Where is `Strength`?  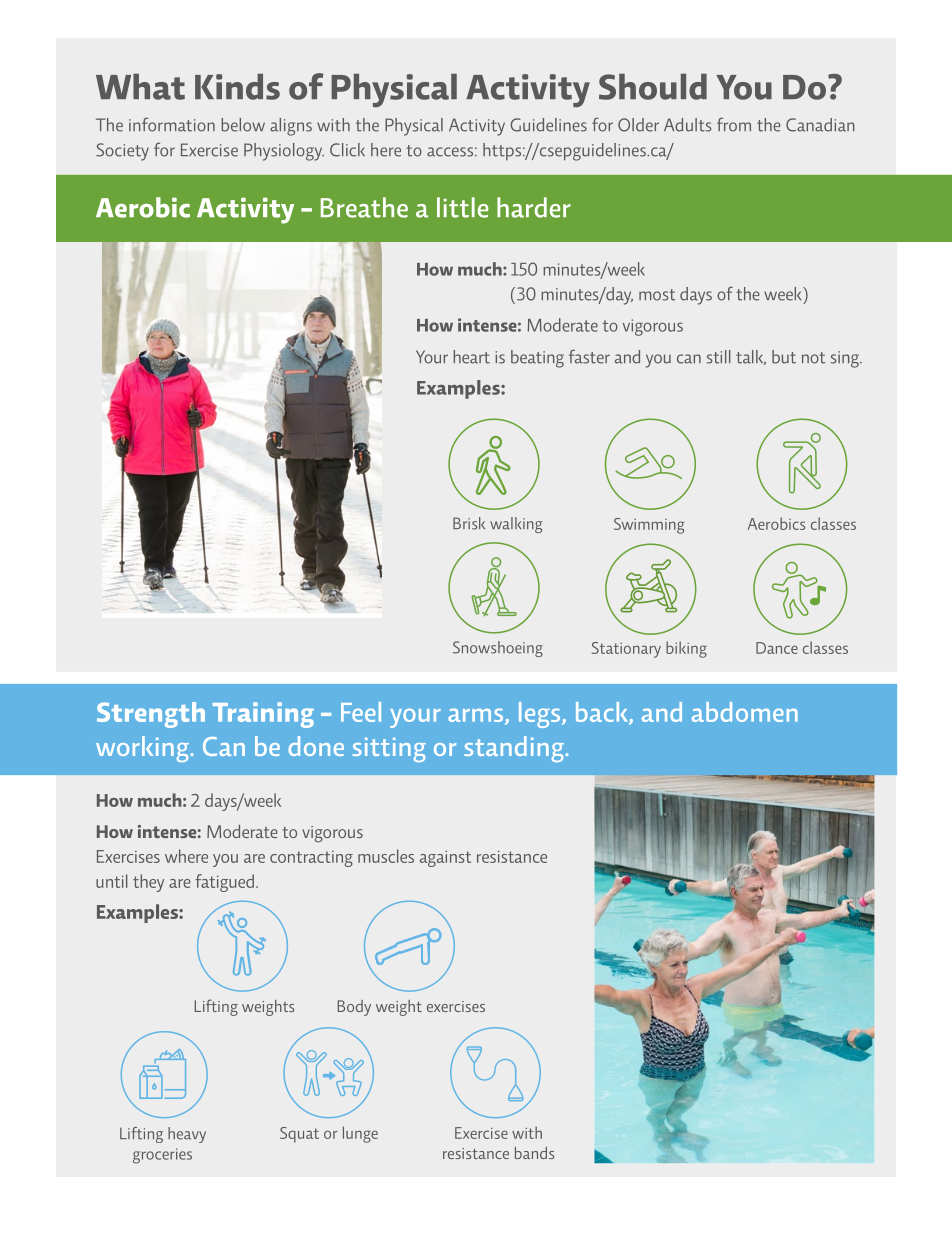
Strength is located at coordinates (151, 715).
